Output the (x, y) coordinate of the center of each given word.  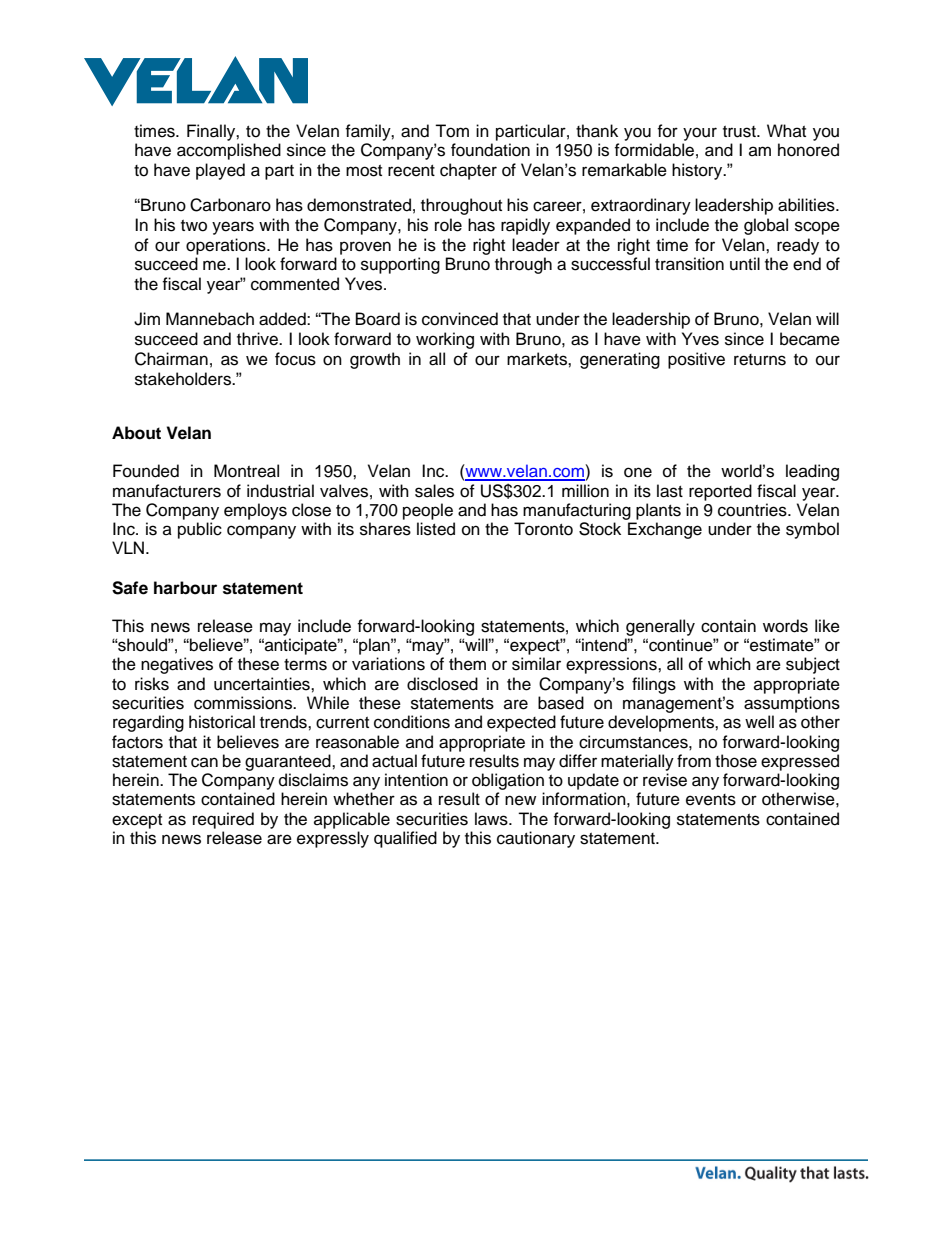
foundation (490, 150)
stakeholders (184, 379)
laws (492, 819)
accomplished (229, 151)
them (467, 664)
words (785, 626)
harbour (185, 588)
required (223, 820)
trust (740, 132)
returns (760, 360)
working (445, 340)
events (711, 800)
